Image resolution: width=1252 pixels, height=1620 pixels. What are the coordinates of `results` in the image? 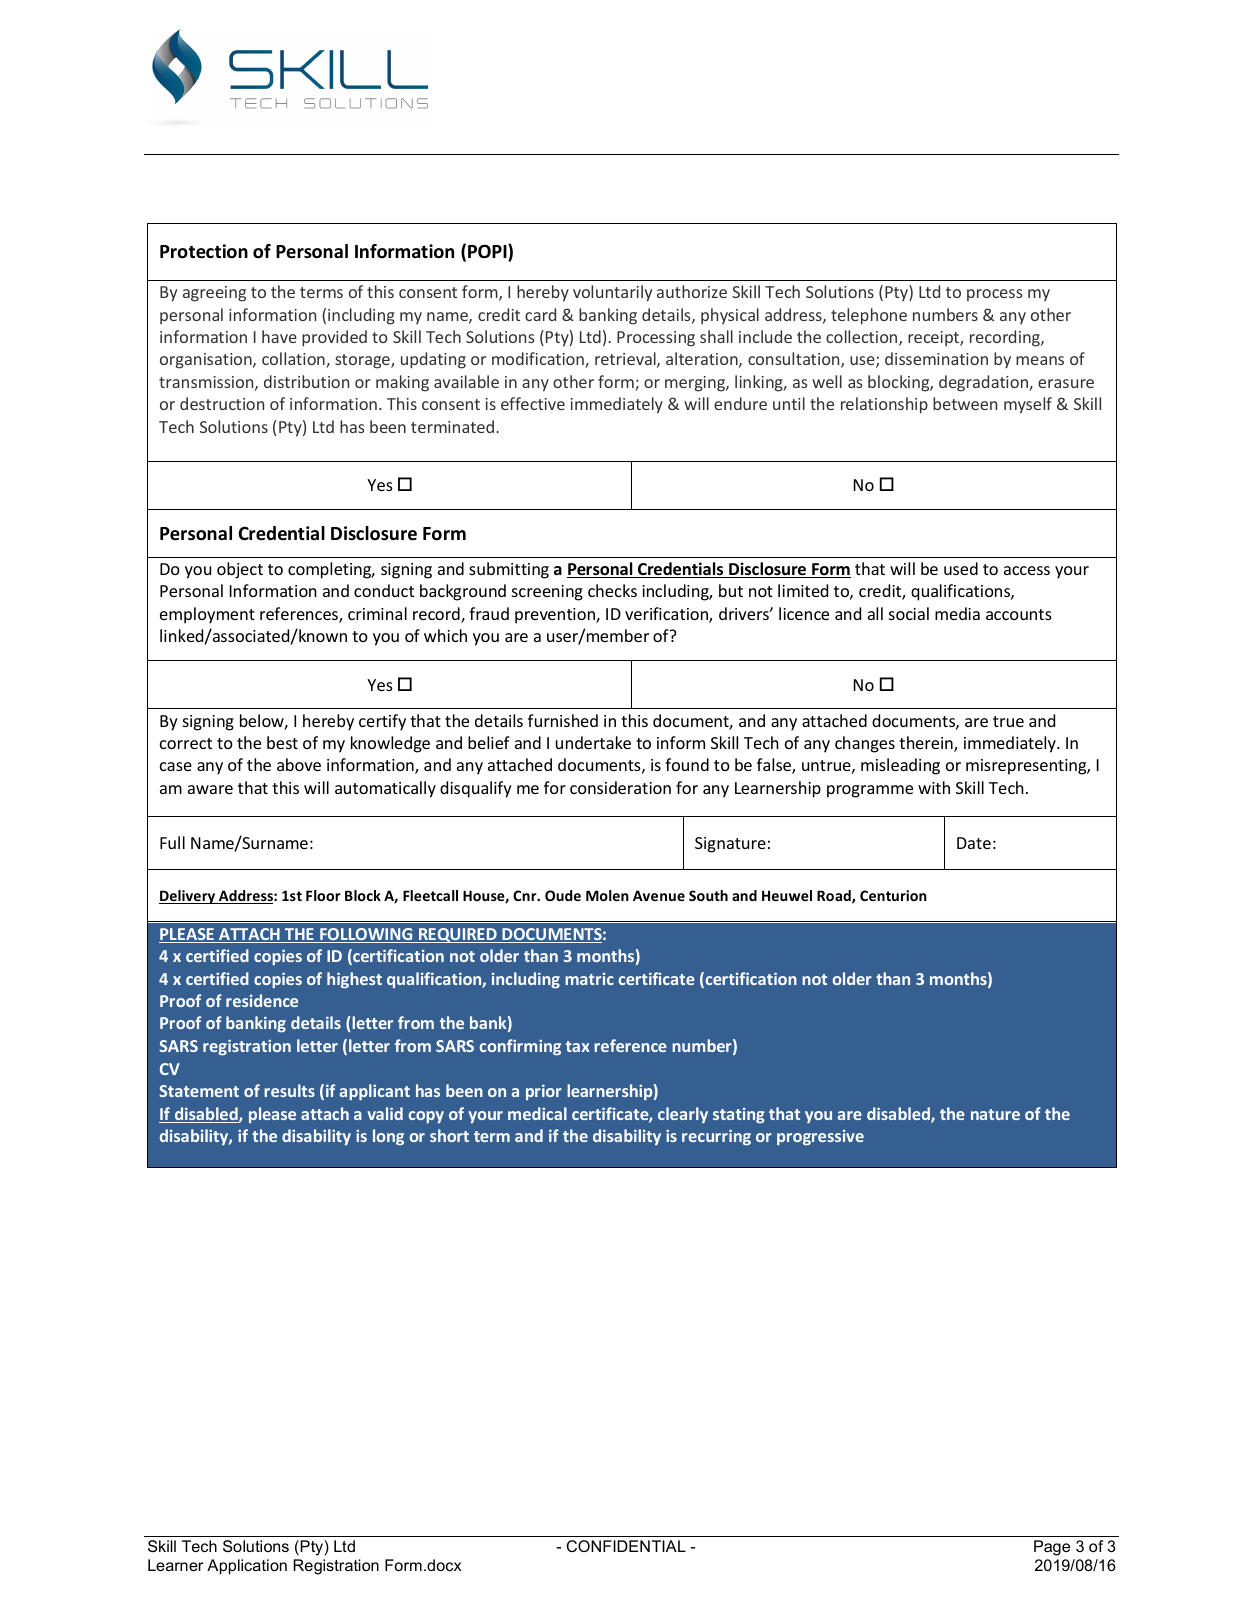 It's located at (289, 1090).
